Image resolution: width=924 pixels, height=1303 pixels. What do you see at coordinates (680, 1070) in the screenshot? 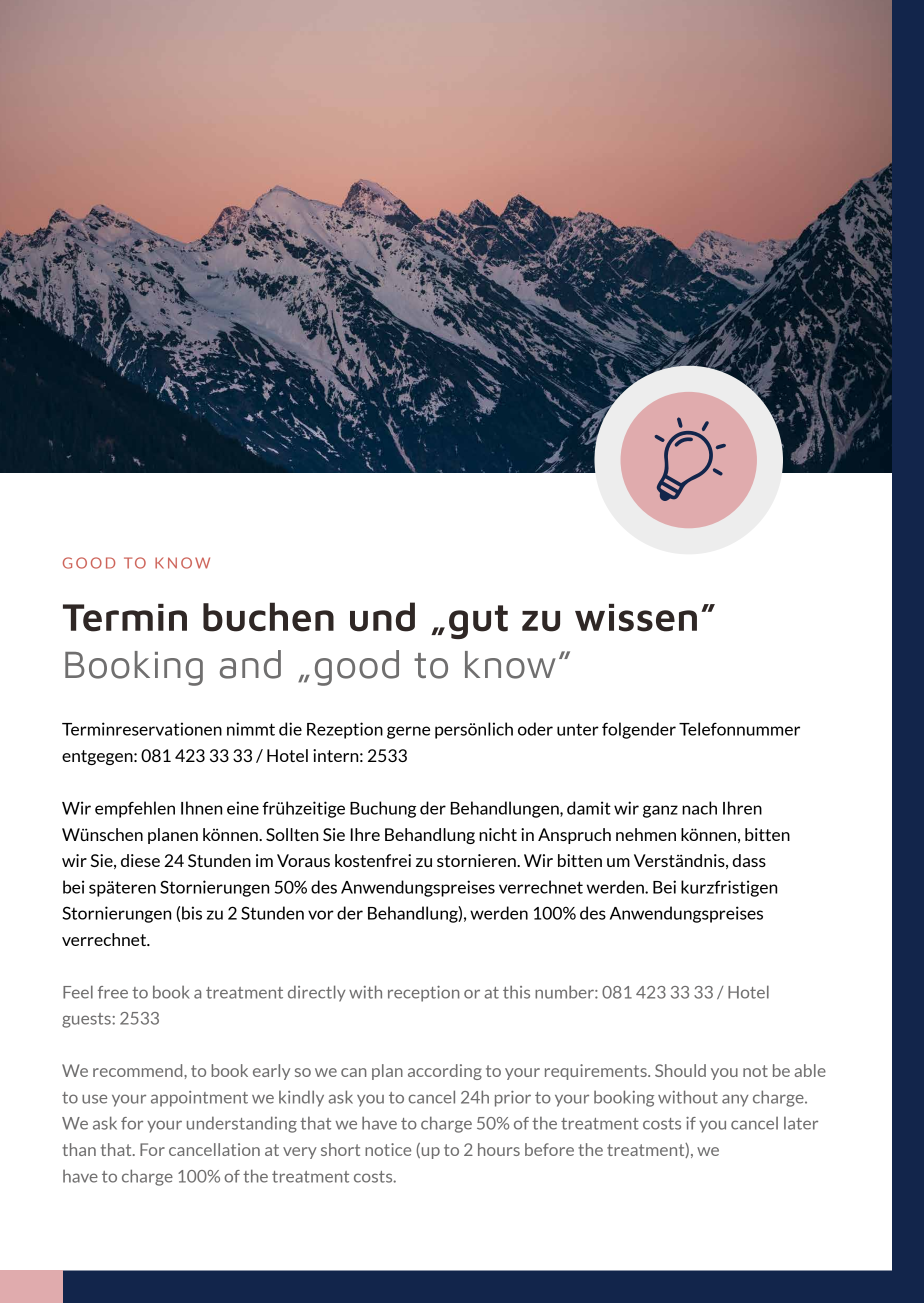
I see `Should` at bounding box center [680, 1070].
